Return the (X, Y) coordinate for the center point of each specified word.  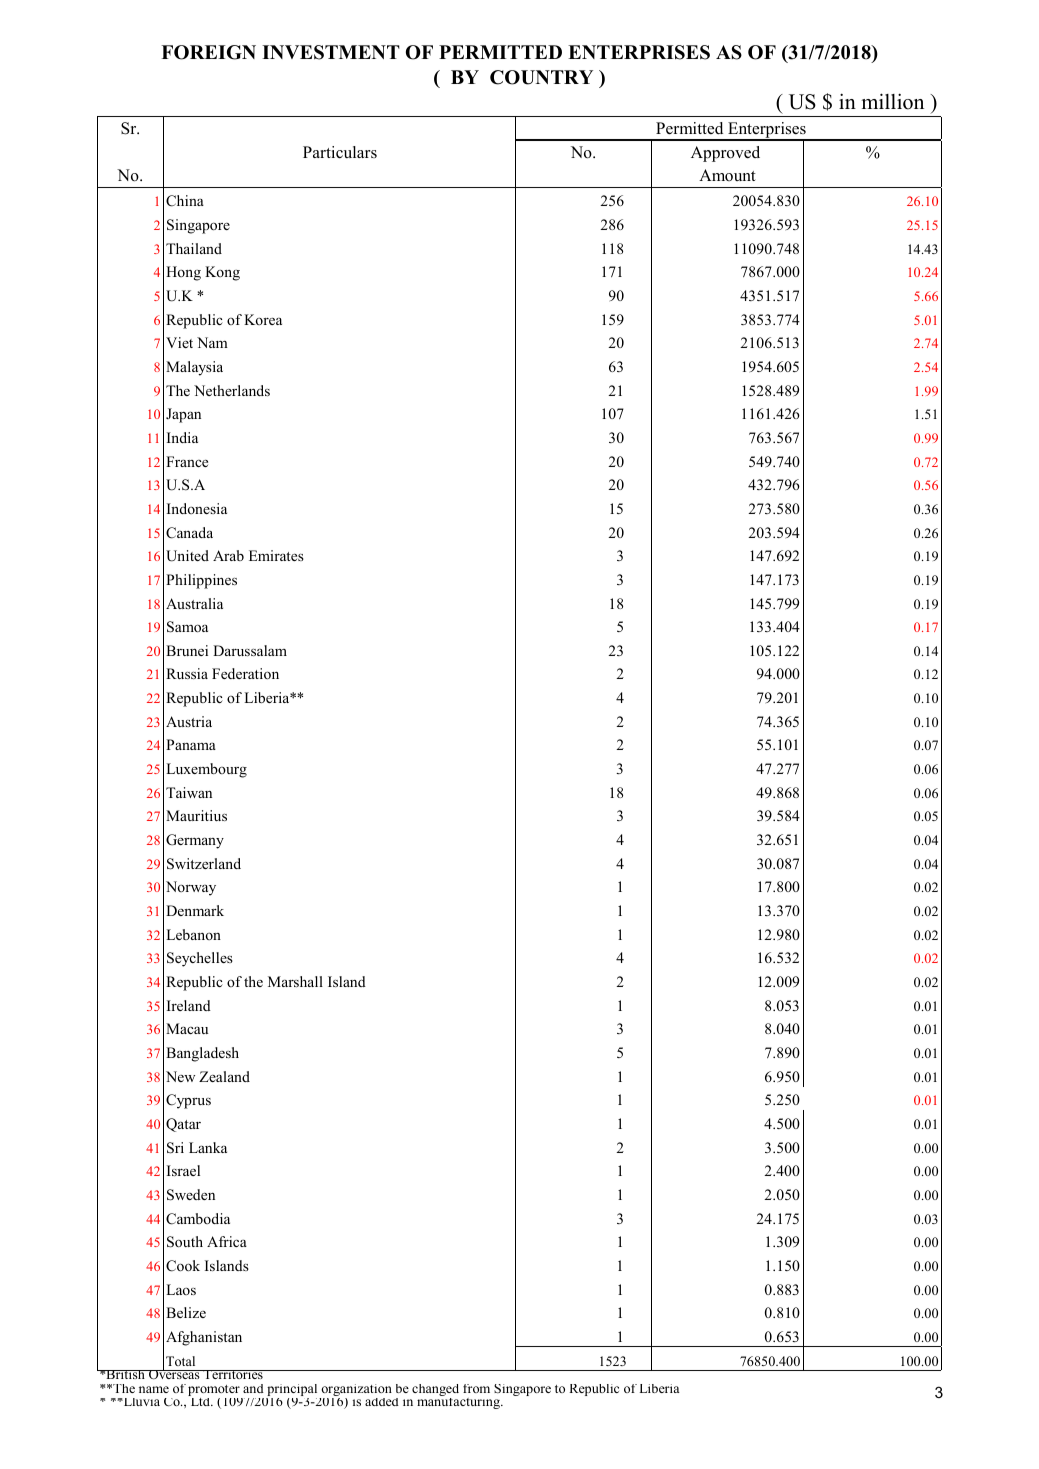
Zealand (224, 1076)
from (476, 1388)
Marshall (295, 981)
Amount (727, 175)
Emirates (276, 555)
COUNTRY (541, 77)
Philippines (201, 581)
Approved (725, 154)
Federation (245, 673)
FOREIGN (208, 52)
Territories (233, 1374)
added (382, 1402)
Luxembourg (206, 770)
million (892, 101)
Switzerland (204, 864)
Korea (263, 319)
